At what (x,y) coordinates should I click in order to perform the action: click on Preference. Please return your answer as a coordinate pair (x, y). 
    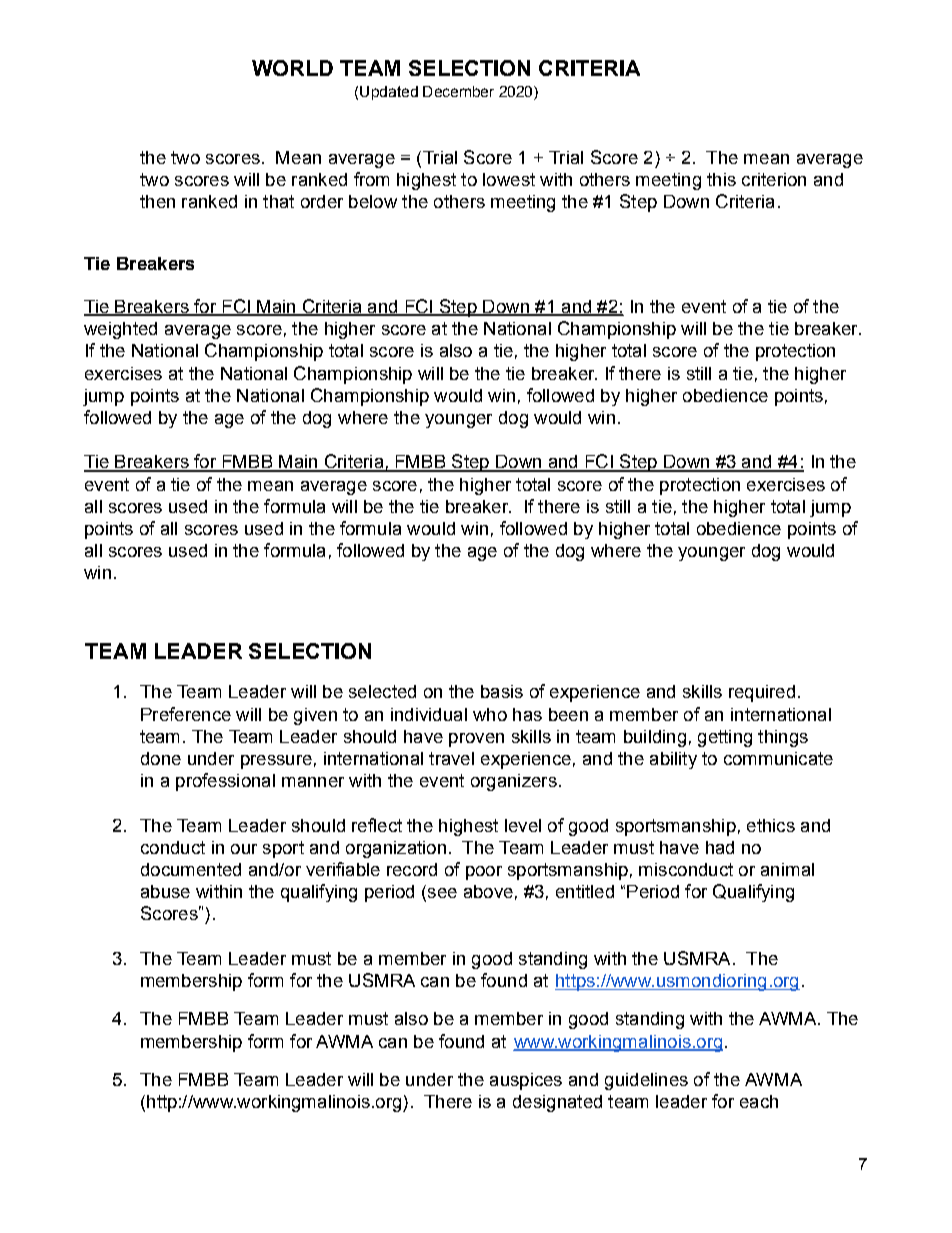
    Looking at the image, I should click on (186, 714).
